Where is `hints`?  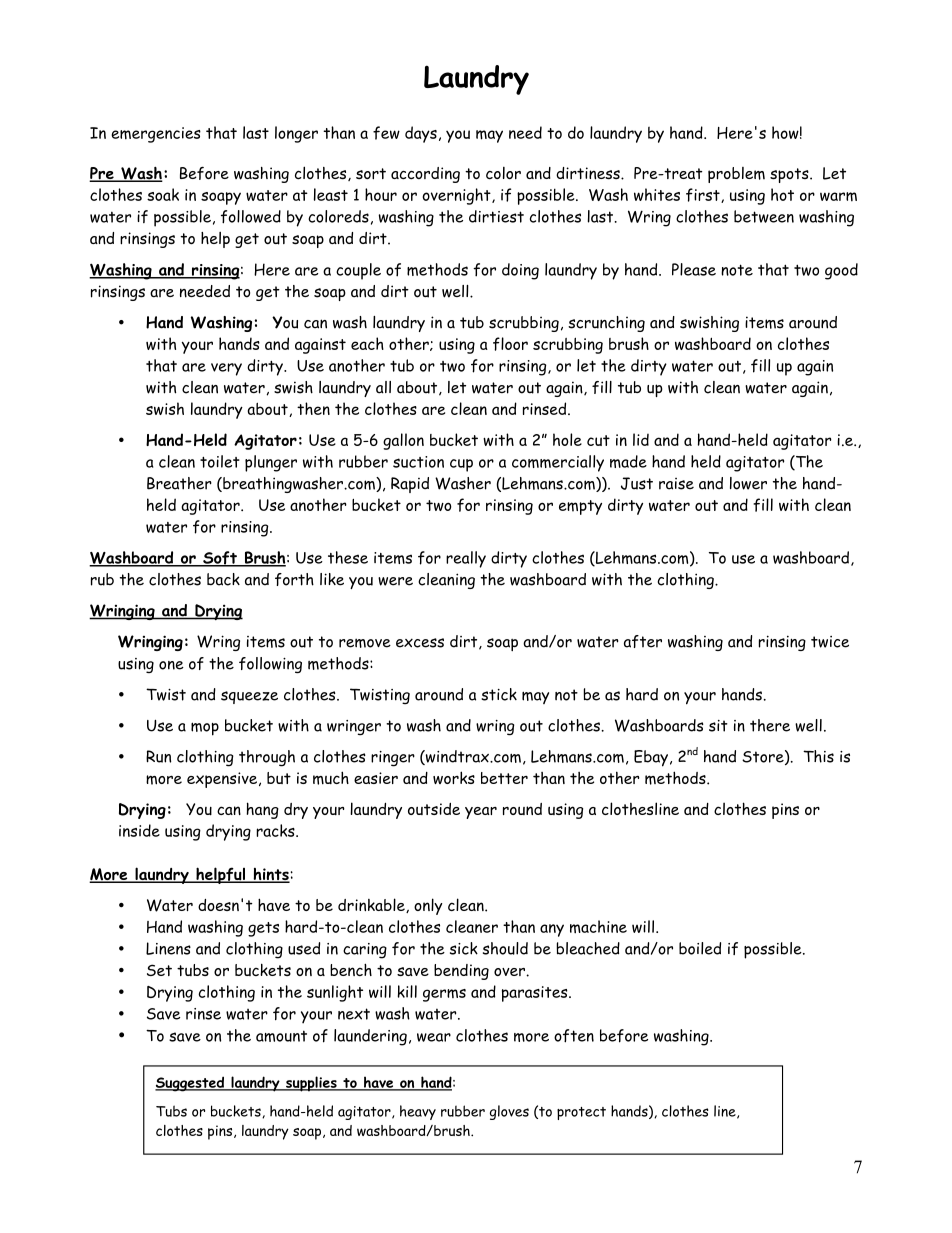 hints is located at coordinates (270, 875).
